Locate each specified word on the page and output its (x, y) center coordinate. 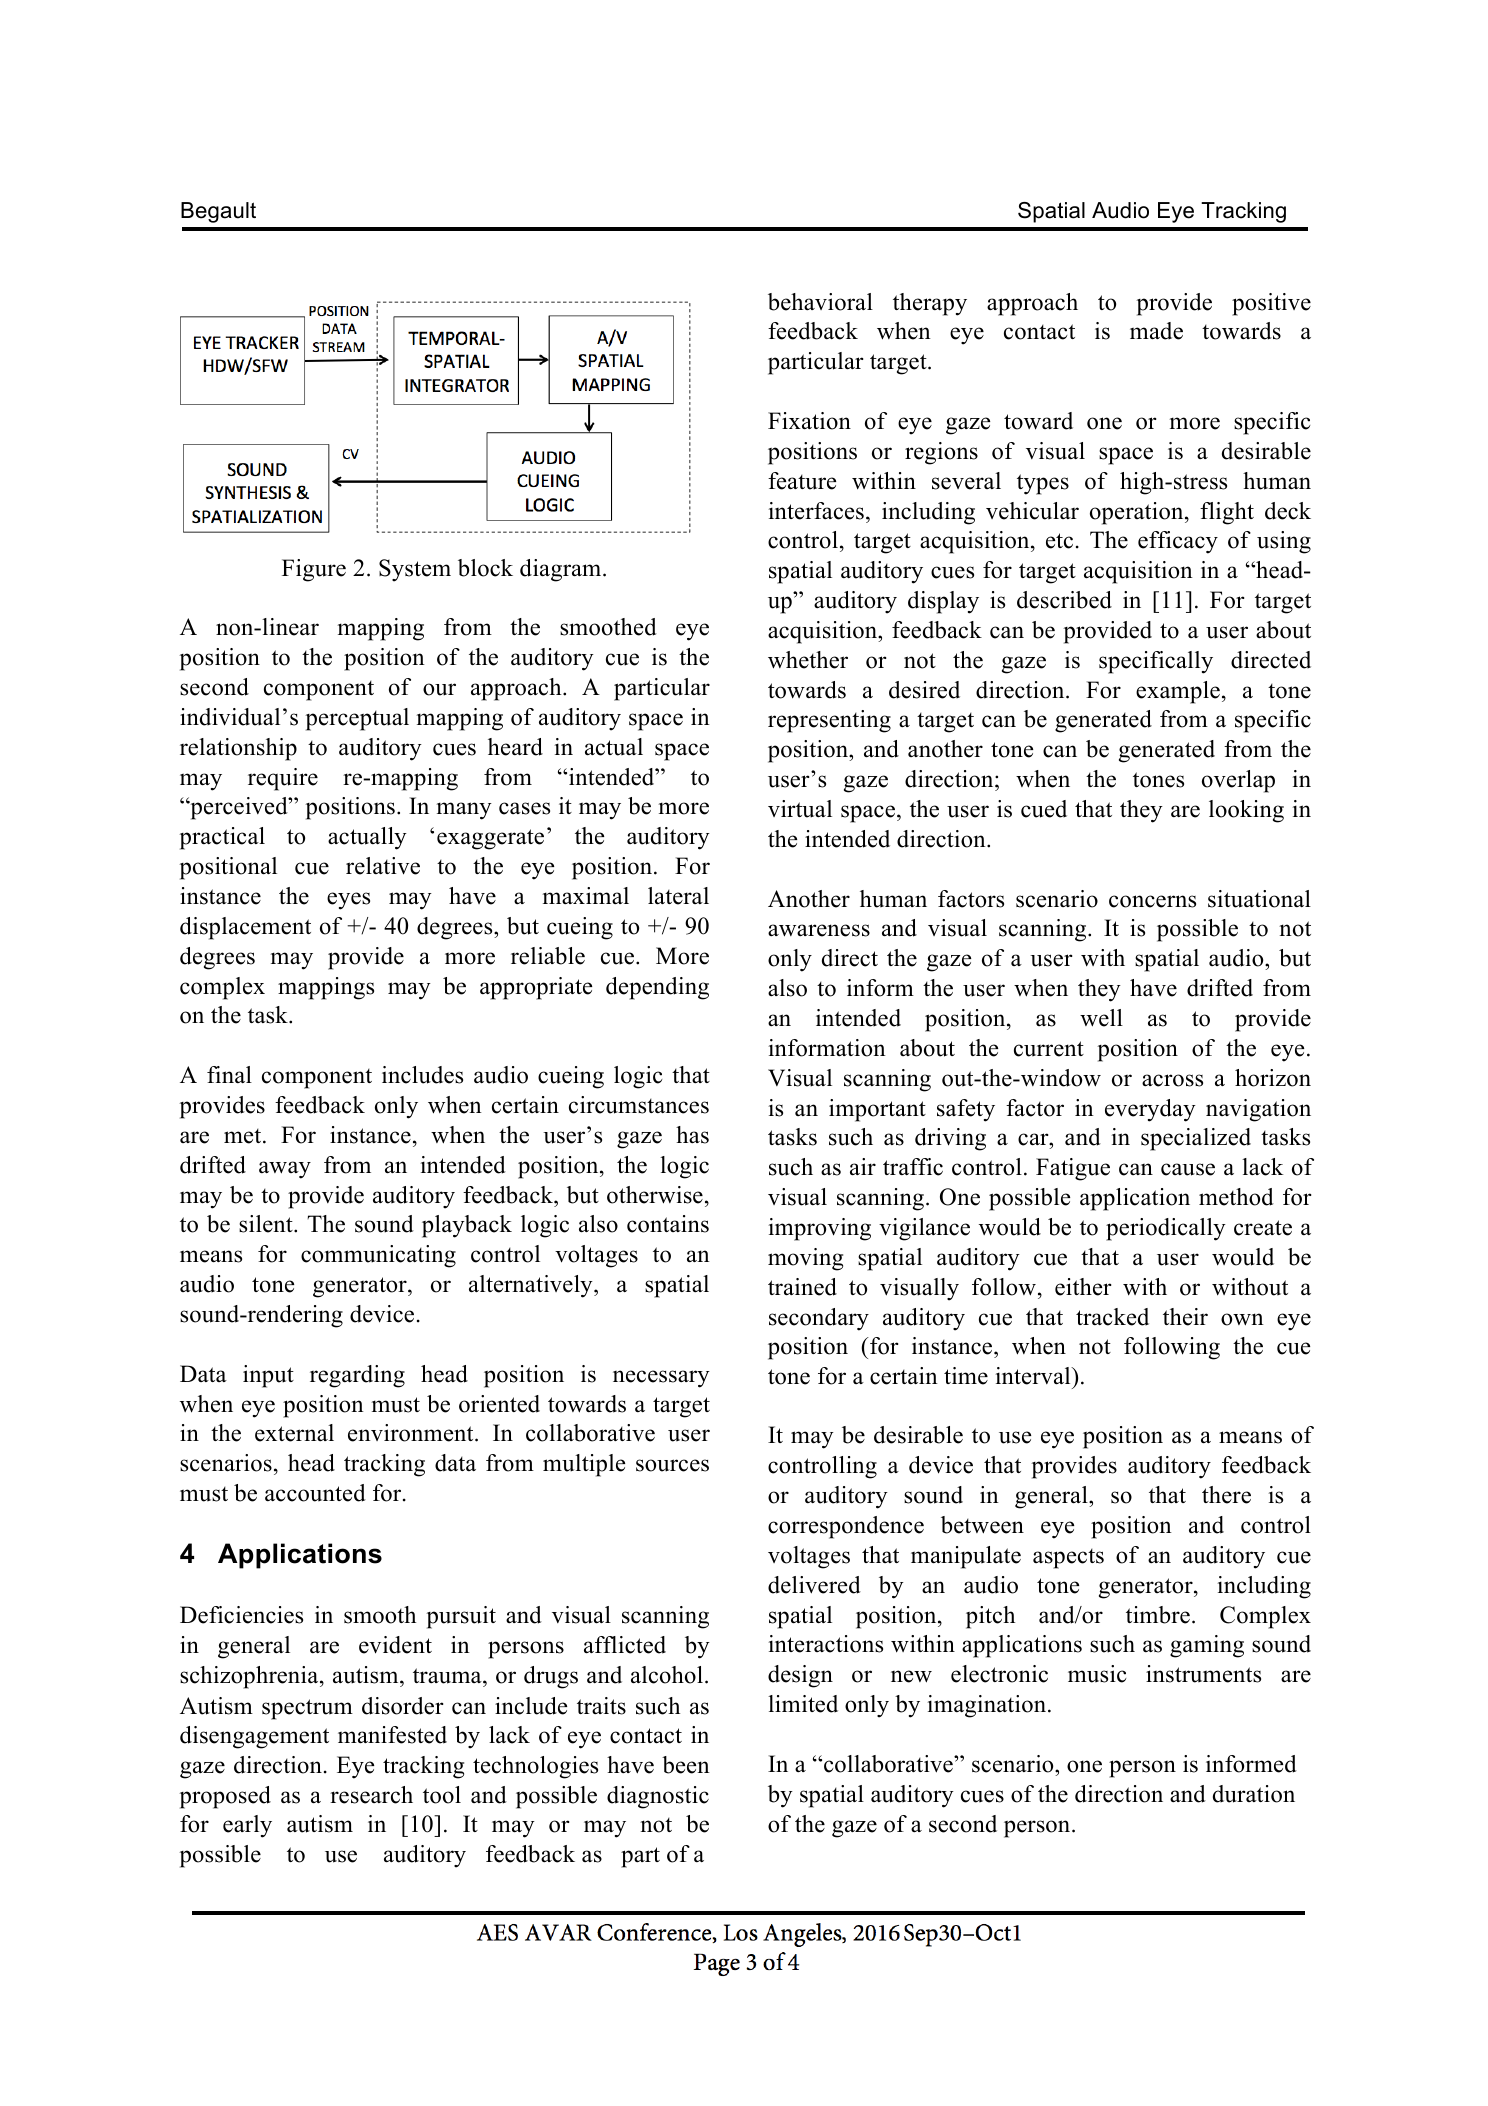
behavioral (820, 302)
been (686, 1765)
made (1156, 331)
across (1172, 1080)
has (692, 1135)
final (229, 1074)
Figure (314, 570)
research (371, 1795)
